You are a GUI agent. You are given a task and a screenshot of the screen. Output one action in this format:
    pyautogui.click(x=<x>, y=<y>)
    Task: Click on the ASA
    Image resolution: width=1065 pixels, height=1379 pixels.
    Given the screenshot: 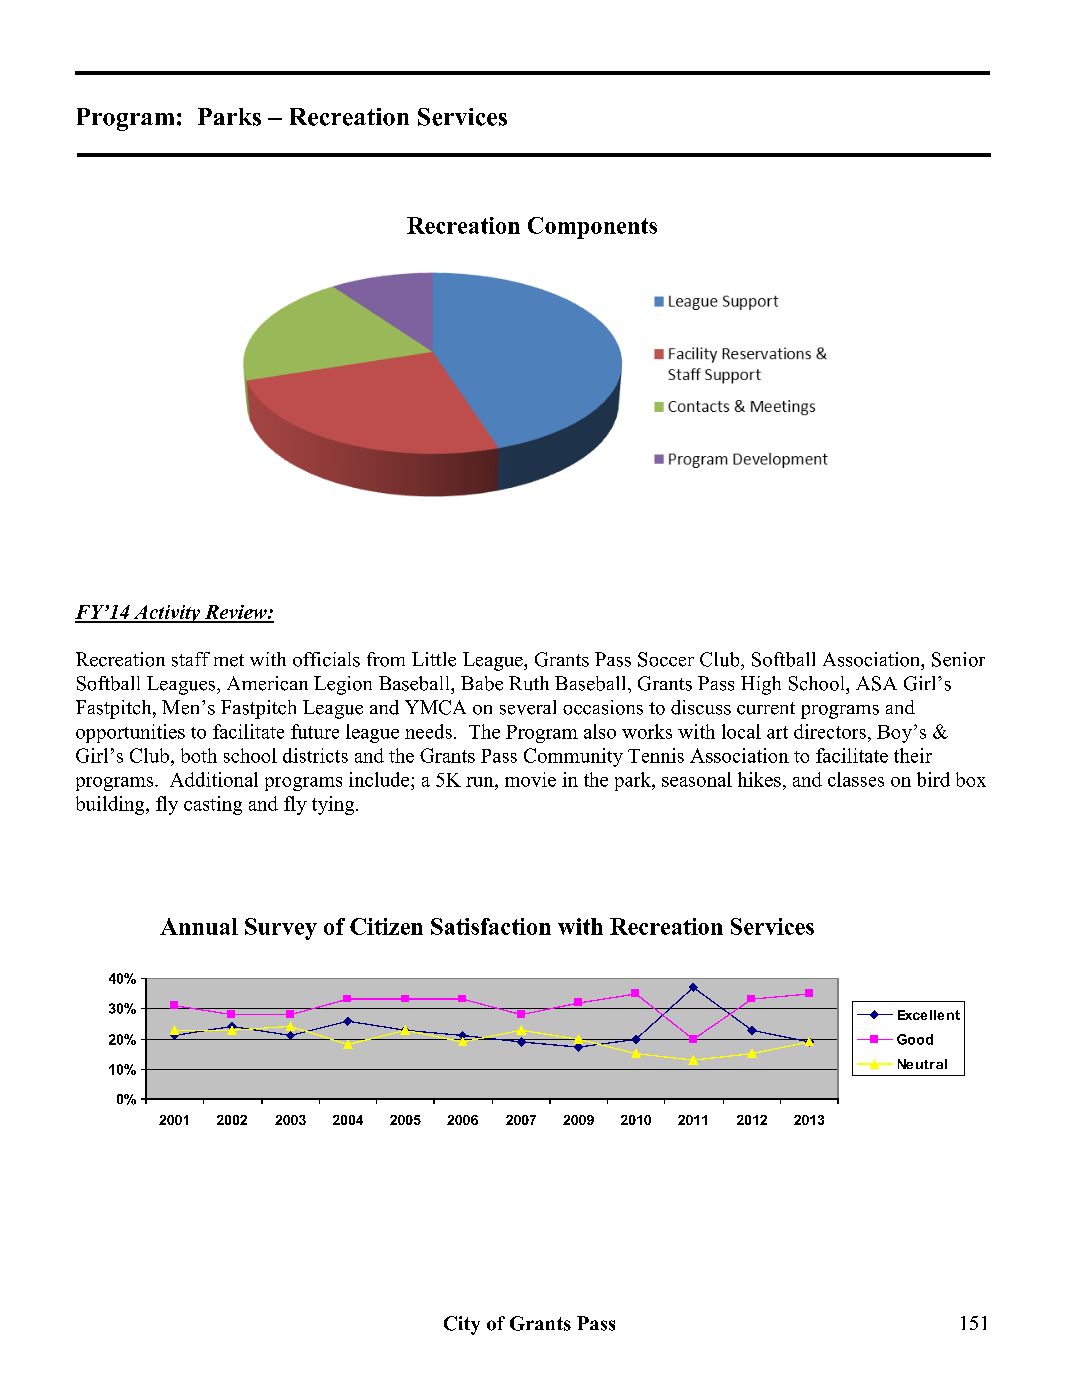 What is the action you would take?
    pyautogui.click(x=876, y=683)
